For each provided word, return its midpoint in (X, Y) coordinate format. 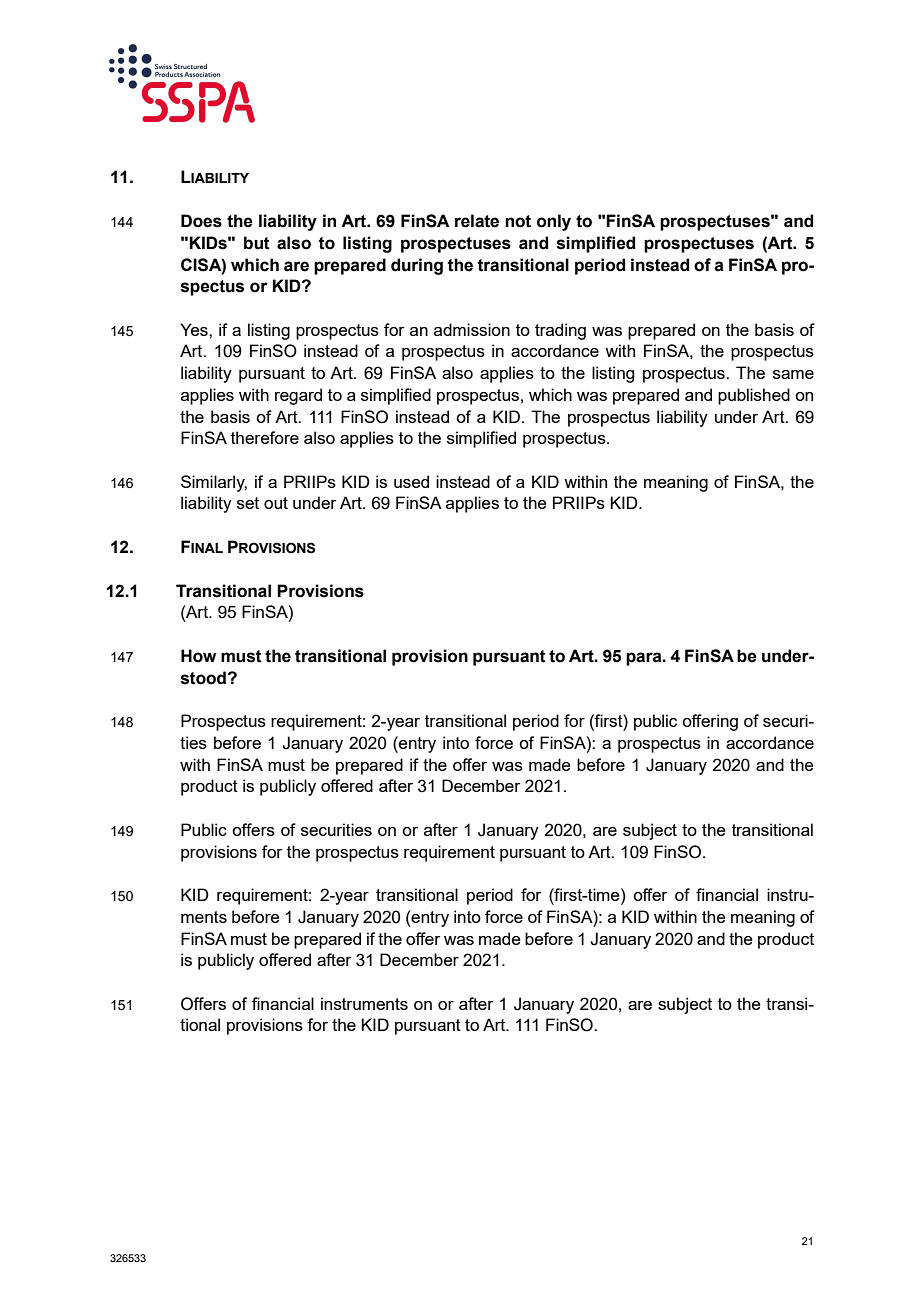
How (199, 656)
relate (477, 221)
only (554, 222)
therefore (265, 437)
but (257, 243)
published (754, 396)
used (411, 481)
